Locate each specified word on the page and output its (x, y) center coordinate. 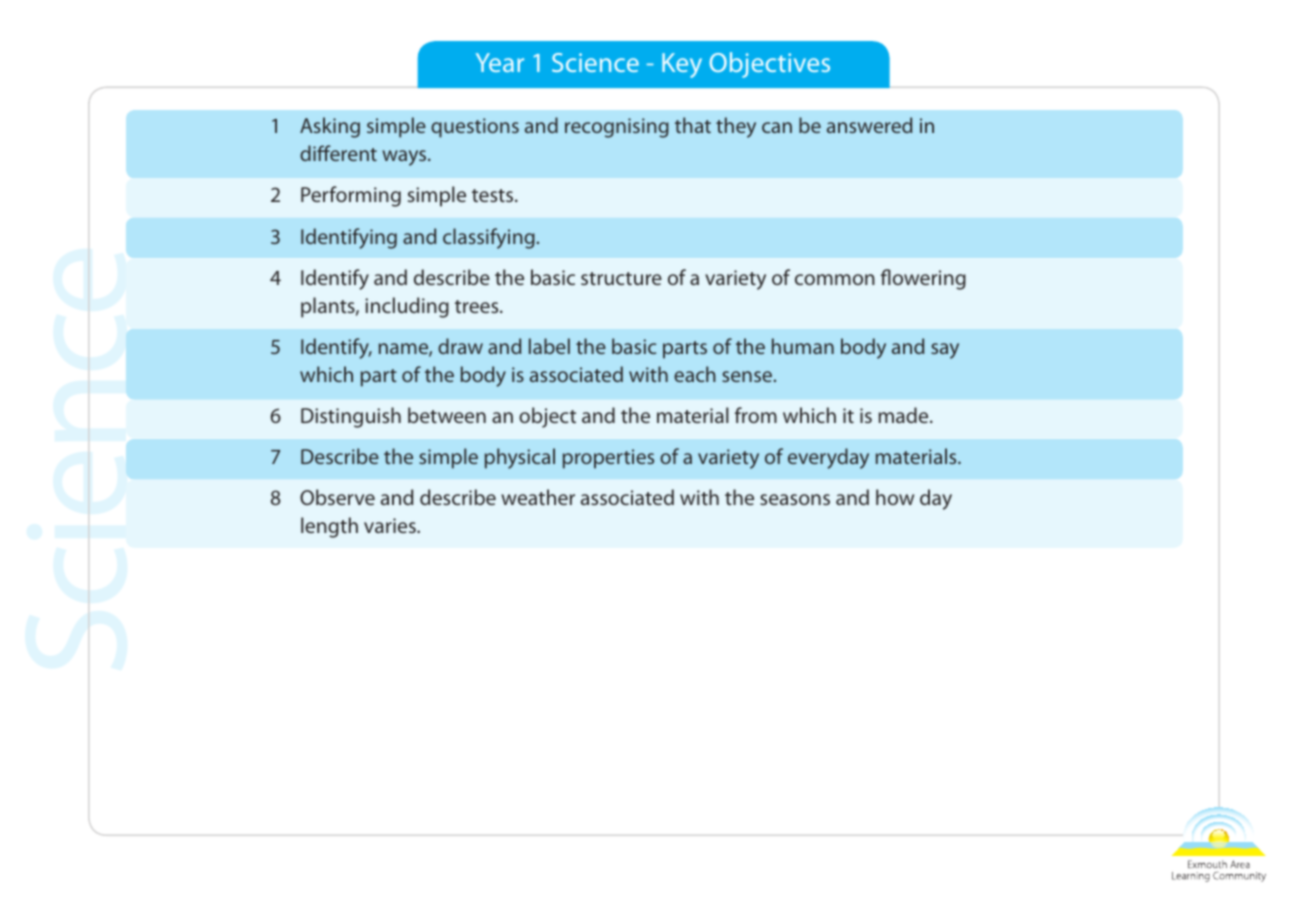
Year (500, 62)
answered (869, 125)
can (777, 127)
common (835, 279)
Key (682, 65)
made (905, 415)
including (407, 307)
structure (621, 278)
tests (494, 195)
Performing (351, 196)
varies (391, 525)
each (695, 374)
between (447, 415)
